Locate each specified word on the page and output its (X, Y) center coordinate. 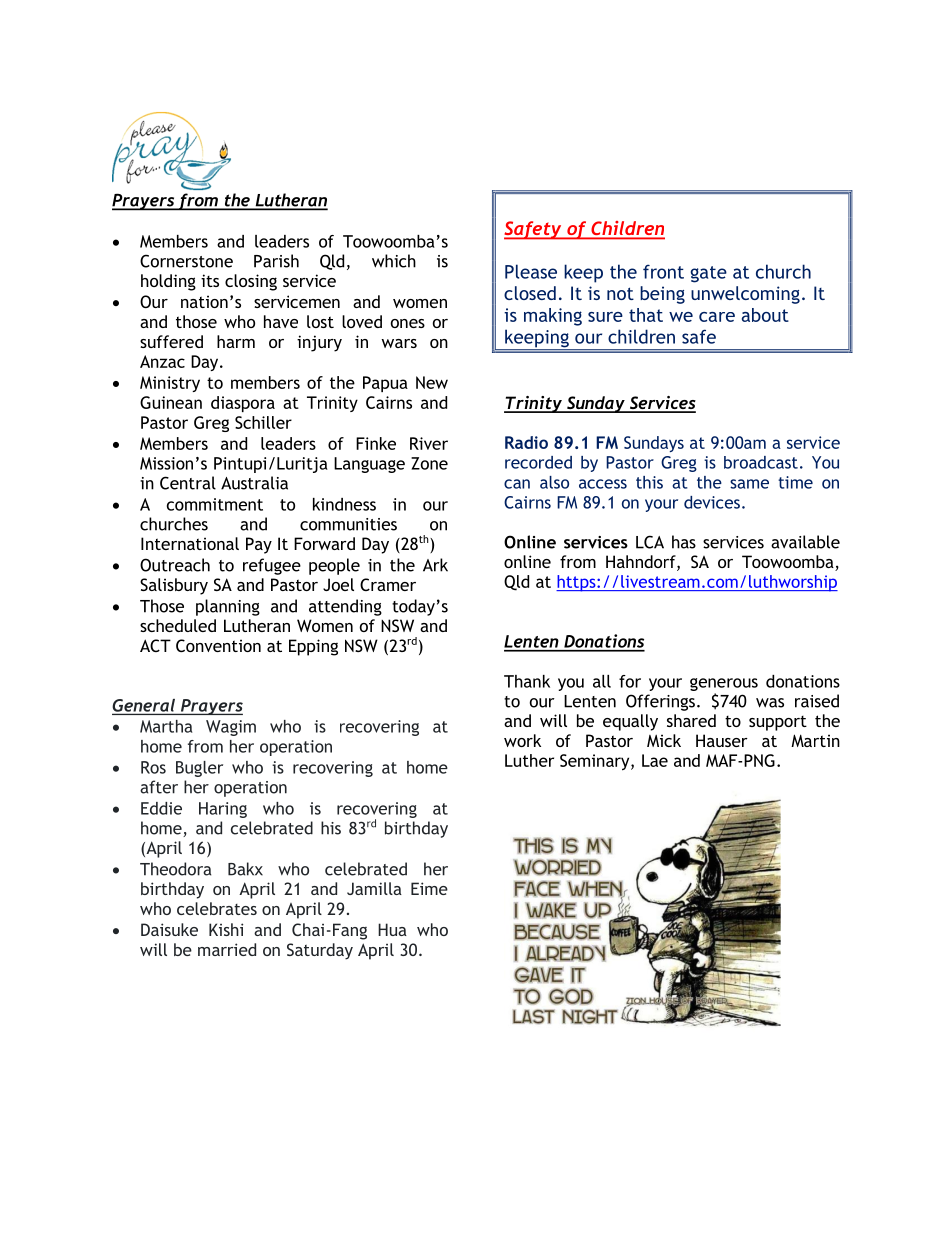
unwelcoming (745, 295)
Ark (435, 565)
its (210, 280)
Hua (392, 929)
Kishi (226, 929)
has (684, 542)
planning (228, 607)
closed (530, 293)
